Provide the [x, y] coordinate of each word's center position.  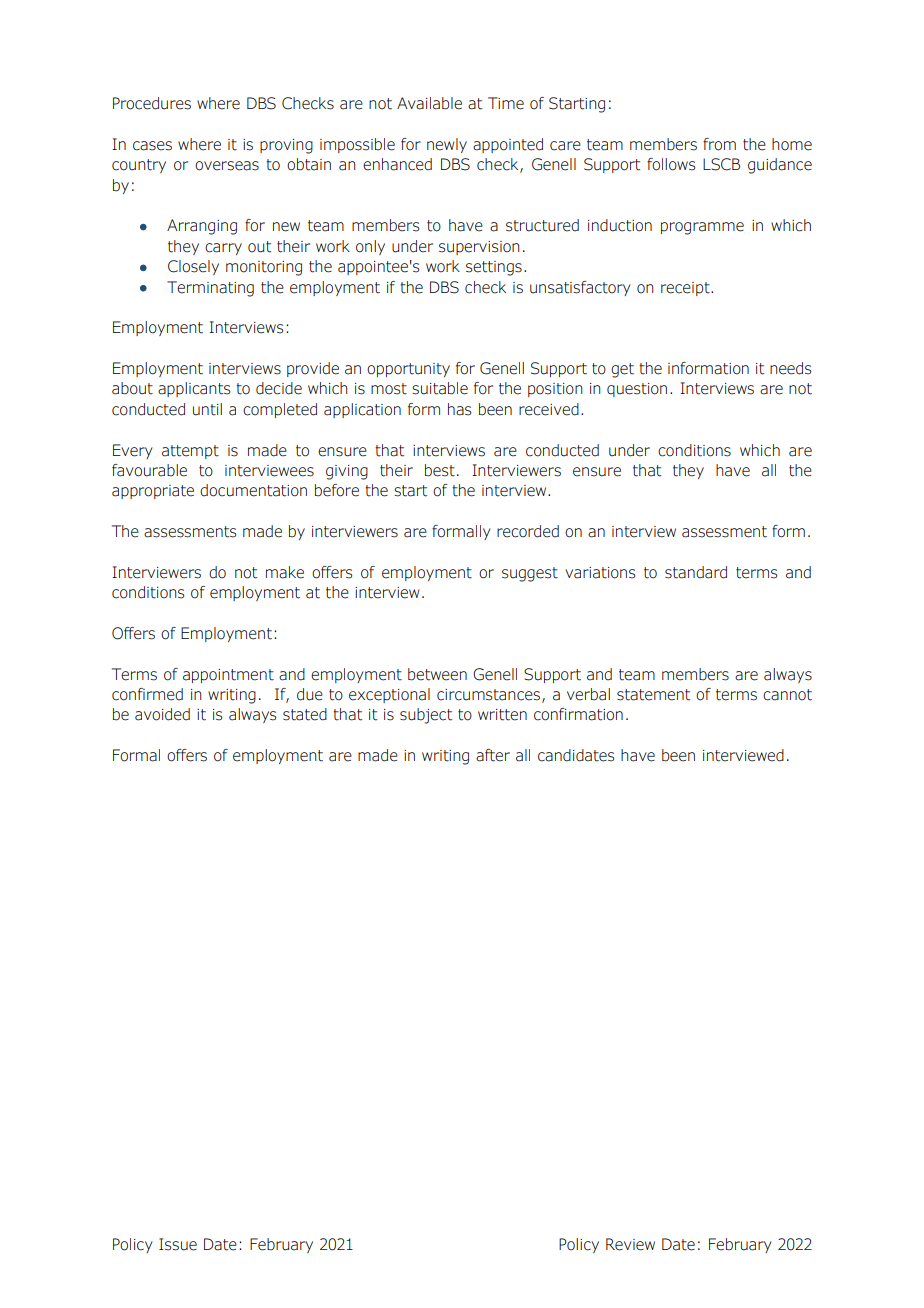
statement [653, 695]
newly [447, 145]
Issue [178, 1244]
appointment [228, 676]
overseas [227, 166]
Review [630, 1244]
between [437, 674]
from [719, 144]
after [493, 755]
